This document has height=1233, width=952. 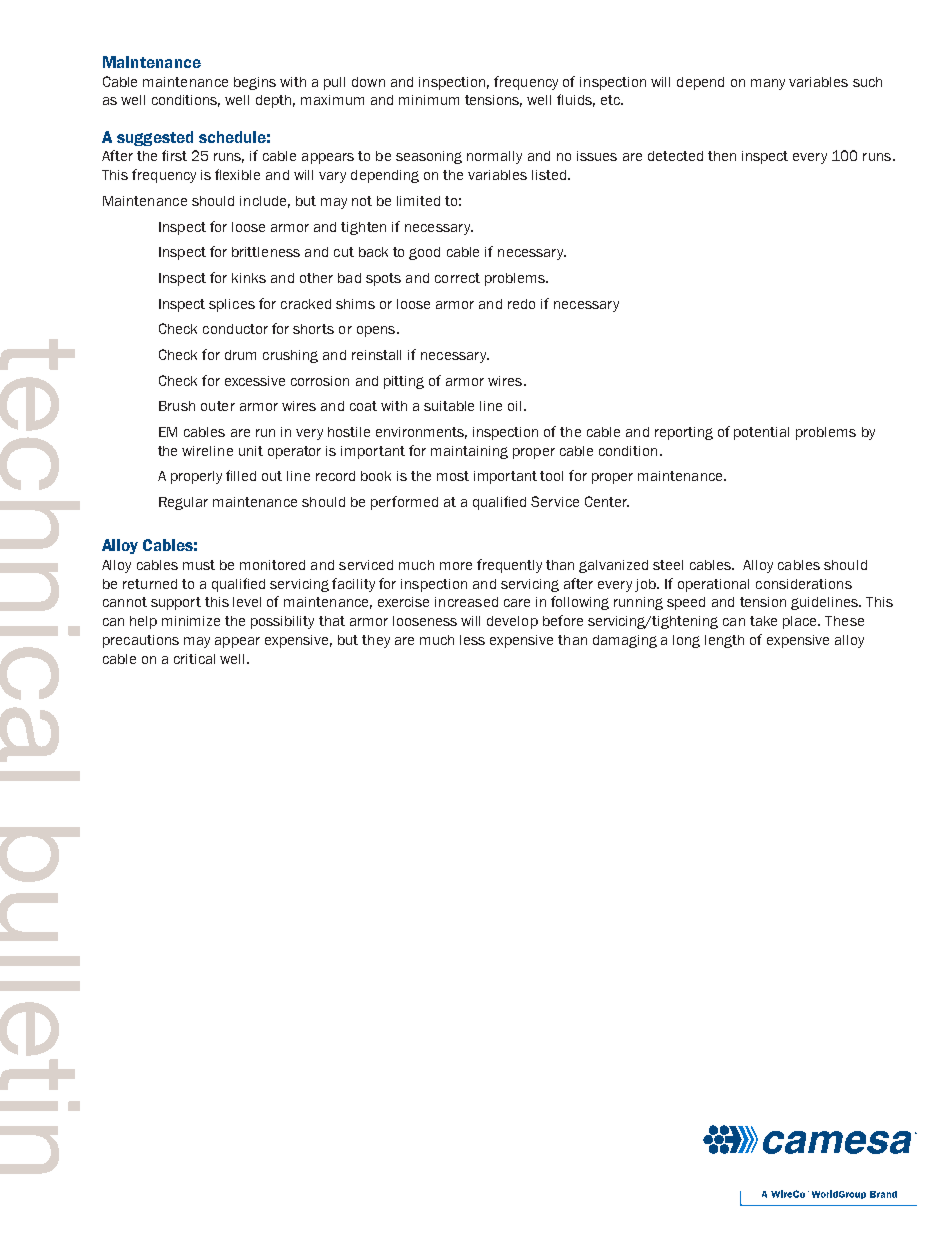 What do you see at coordinates (761, 433) in the document?
I see `potential` at bounding box center [761, 433].
